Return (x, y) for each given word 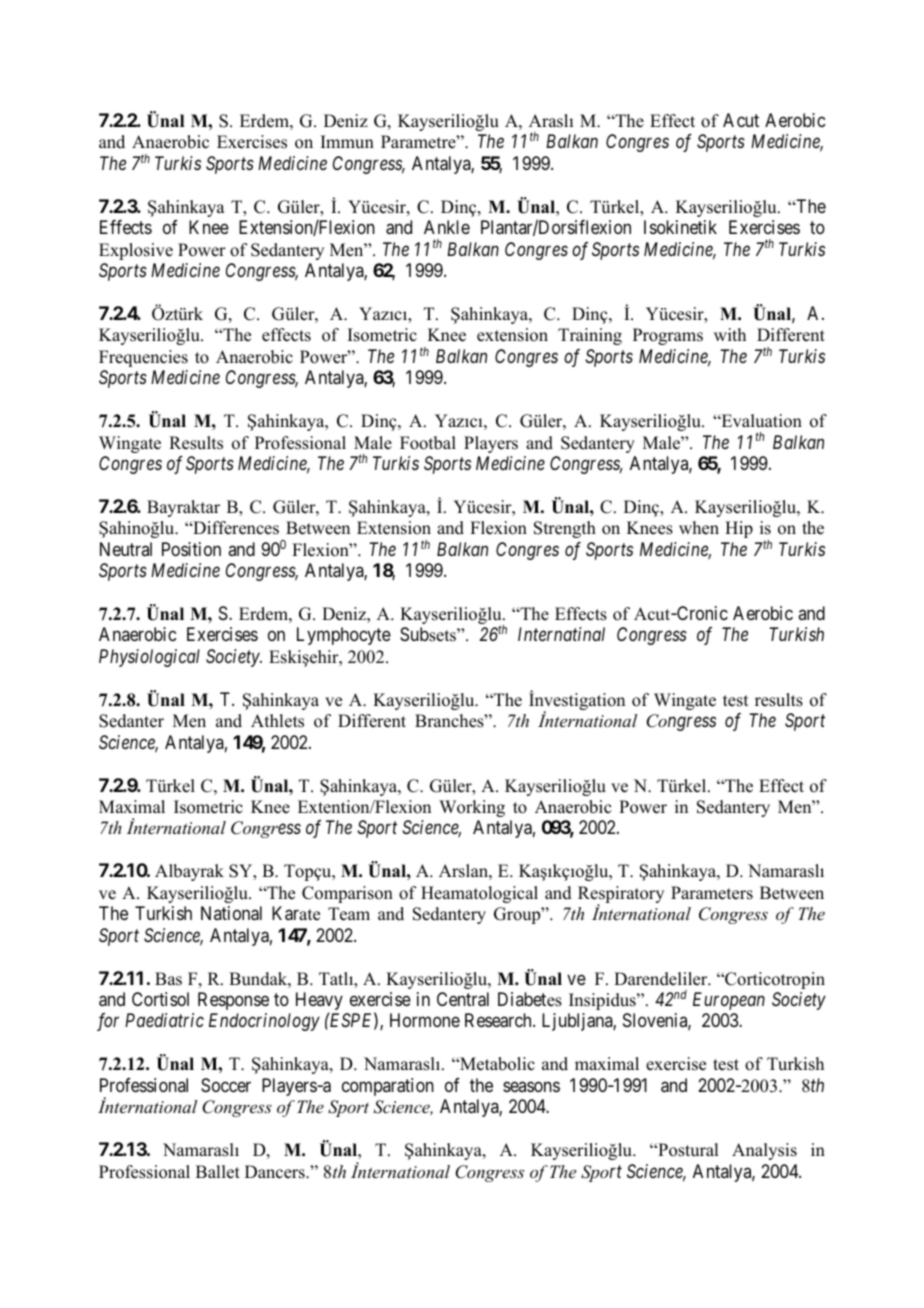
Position (191, 549)
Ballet (218, 1172)
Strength (565, 529)
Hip (739, 529)
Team (349, 914)
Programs (668, 336)
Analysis (764, 1151)
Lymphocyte (344, 636)
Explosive (136, 251)
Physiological (149, 658)
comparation (388, 1087)
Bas (168, 979)
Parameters (712, 893)
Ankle (447, 227)
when (699, 528)
